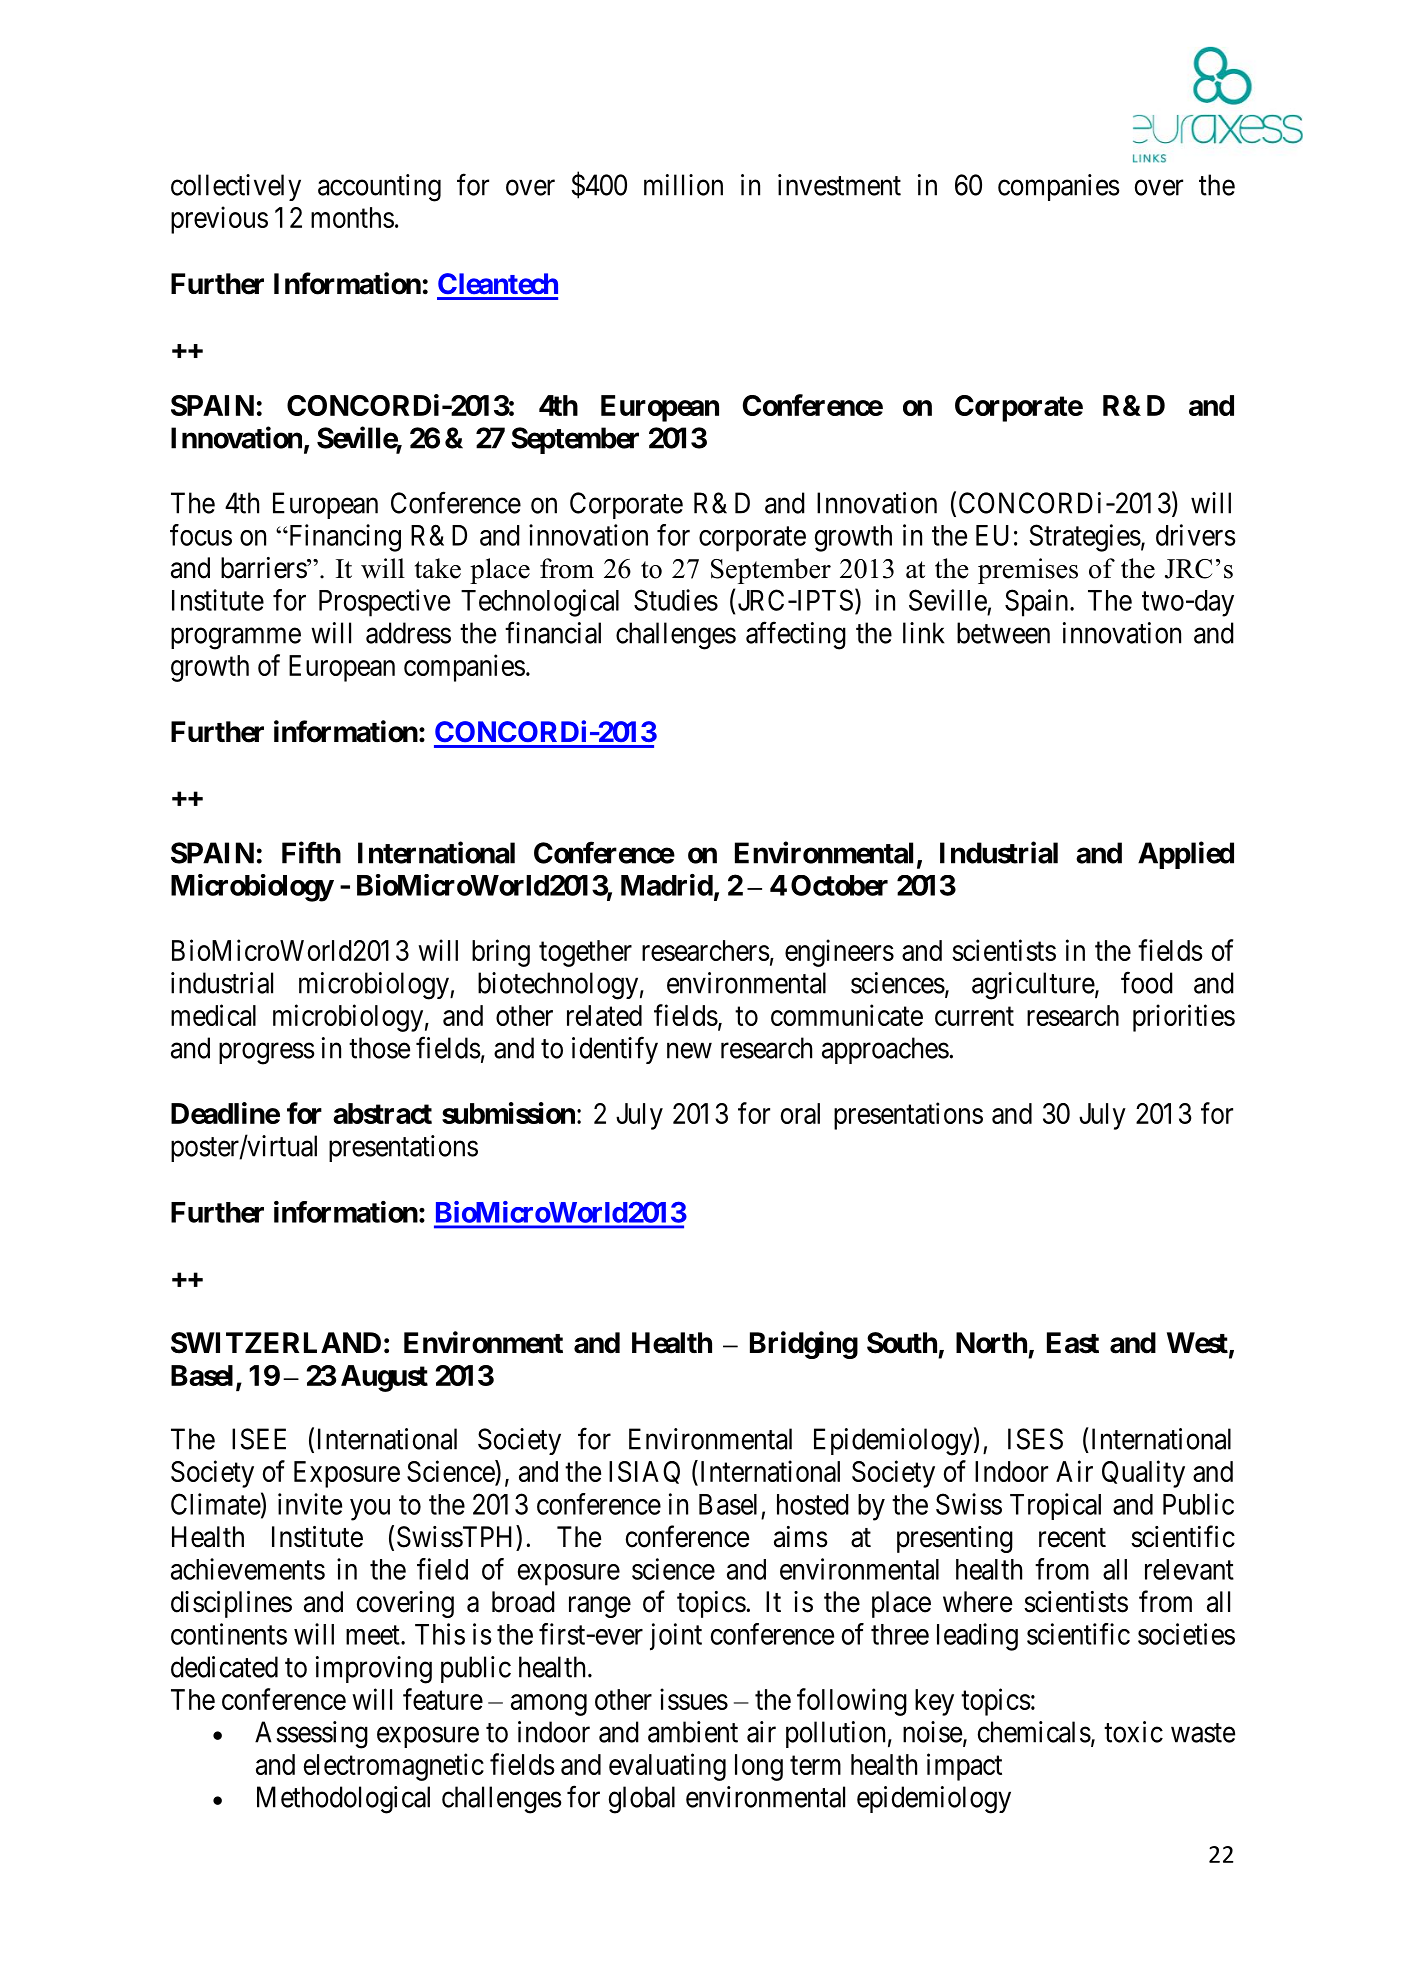 The image size is (1404, 1985). I want to click on between, so click(1003, 633).
